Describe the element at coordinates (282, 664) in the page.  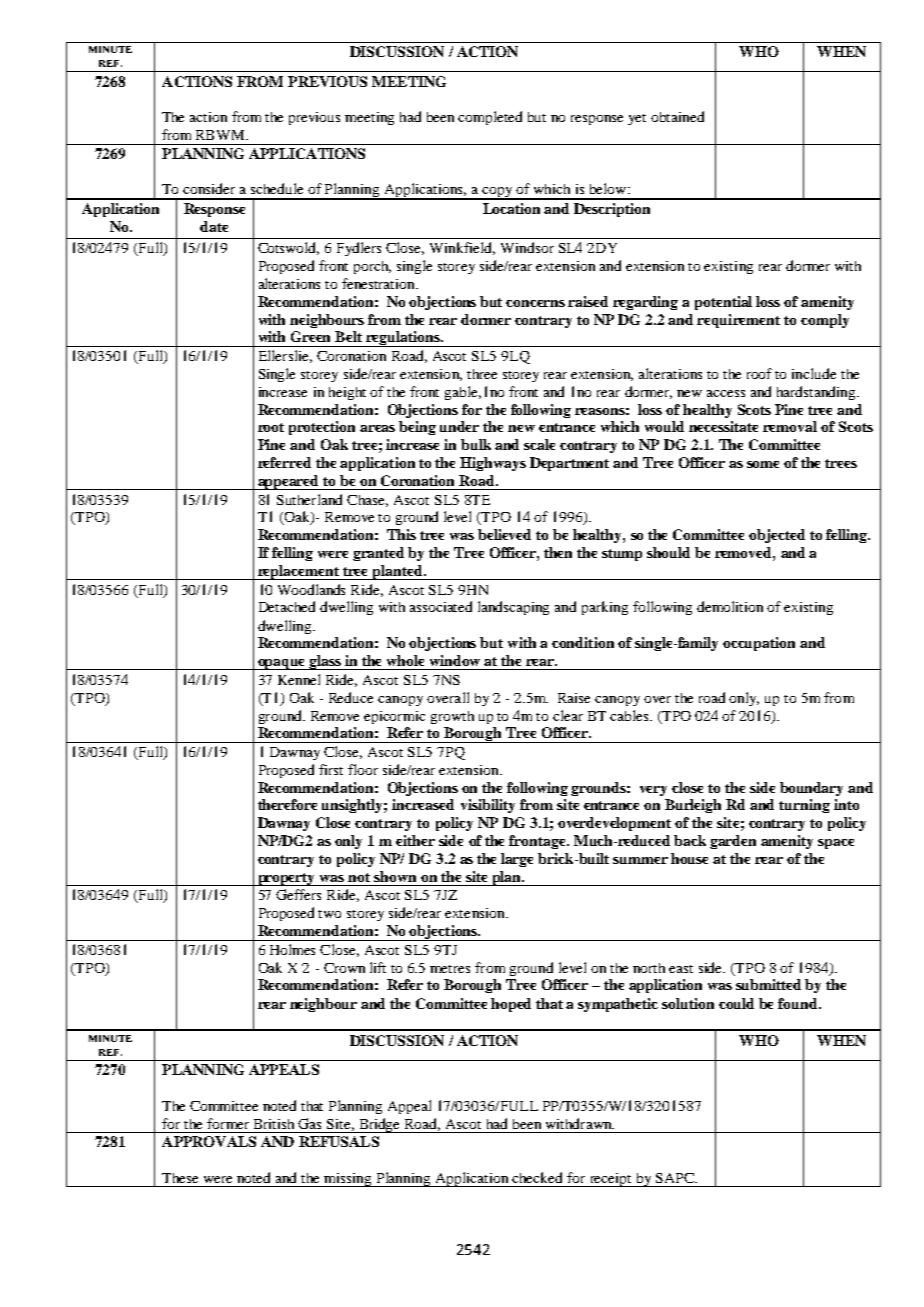
I see `opaque` at that location.
